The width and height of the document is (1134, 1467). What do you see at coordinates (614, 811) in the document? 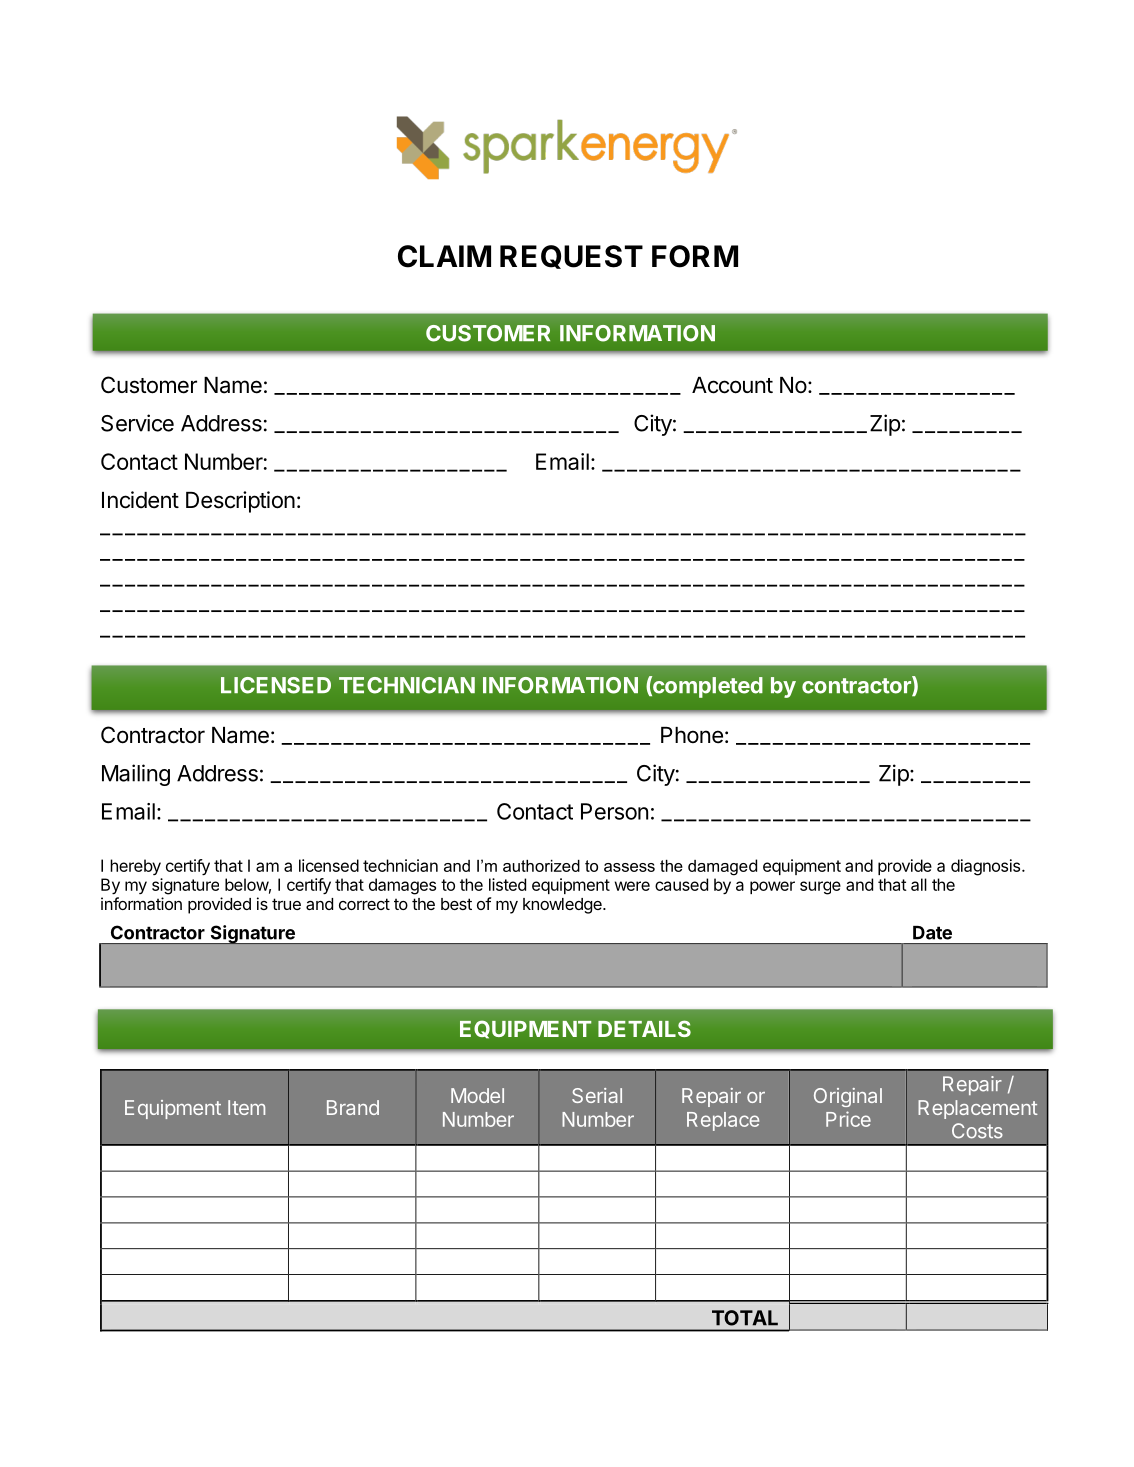
I see `Person` at bounding box center [614, 811].
